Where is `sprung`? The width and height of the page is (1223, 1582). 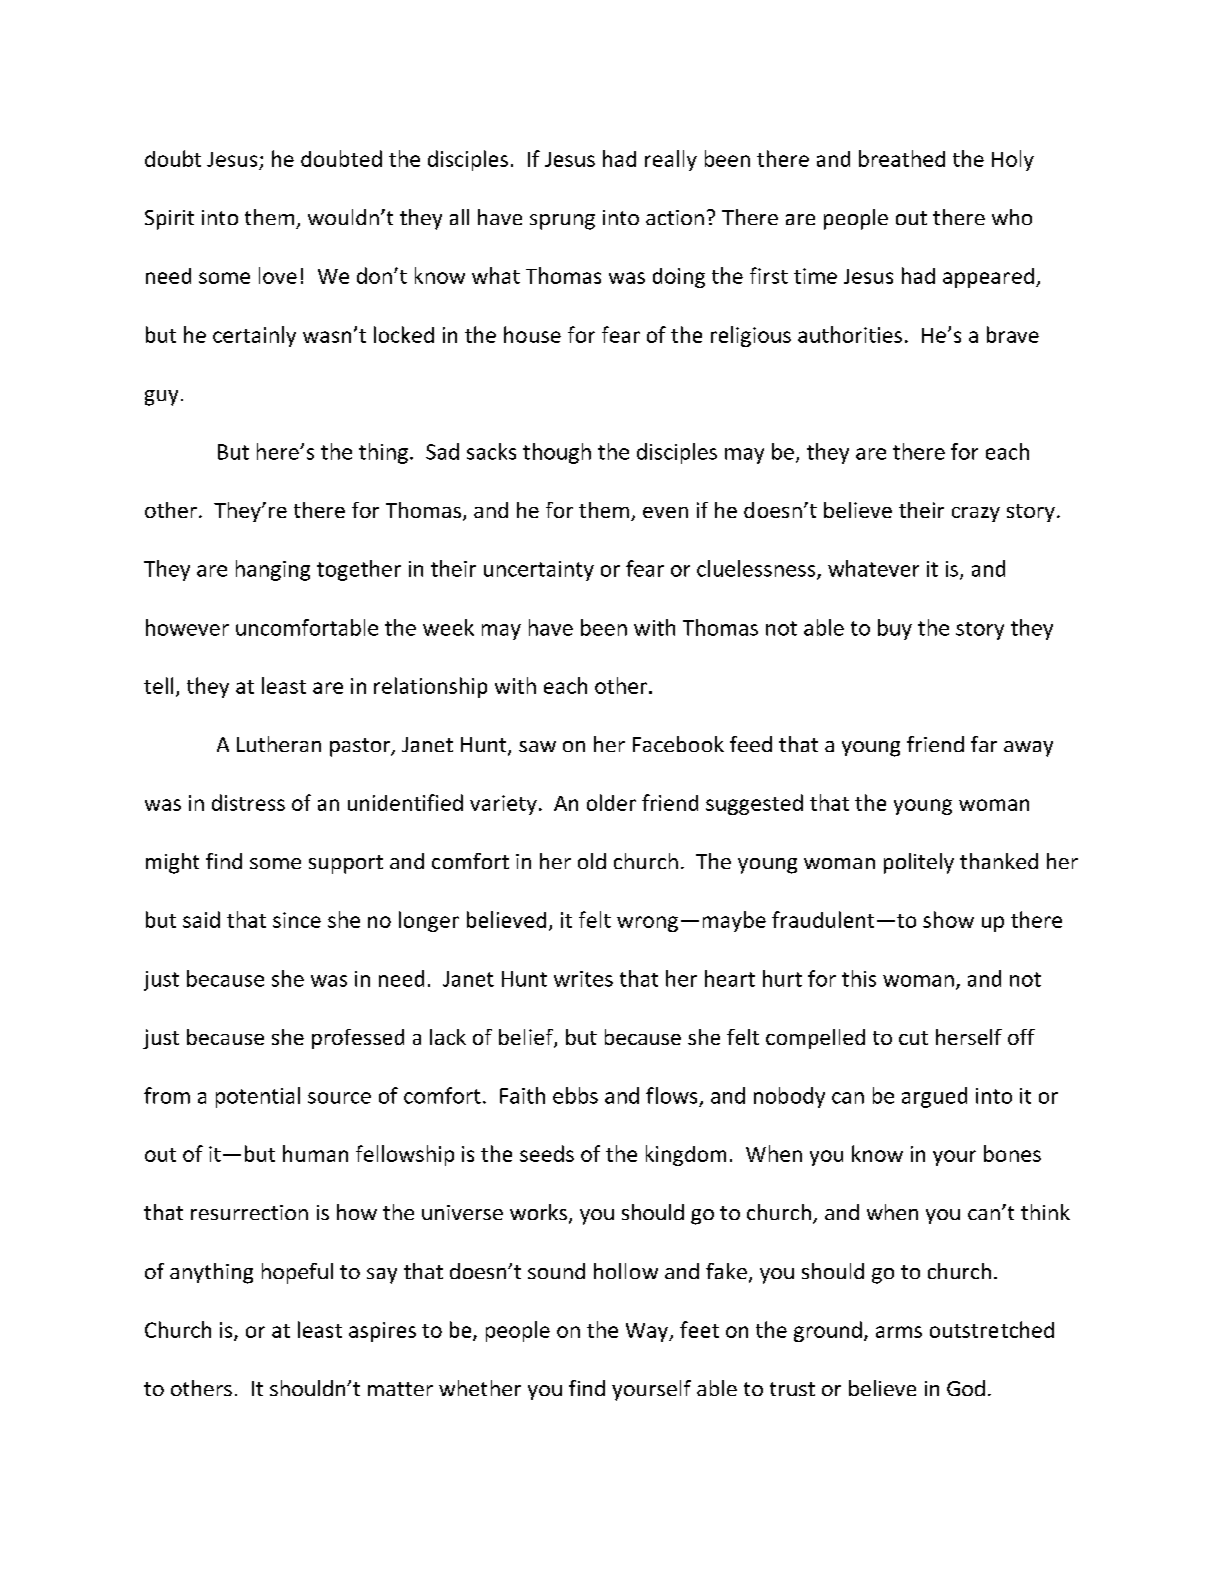
sprung is located at coordinates (562, 222).
